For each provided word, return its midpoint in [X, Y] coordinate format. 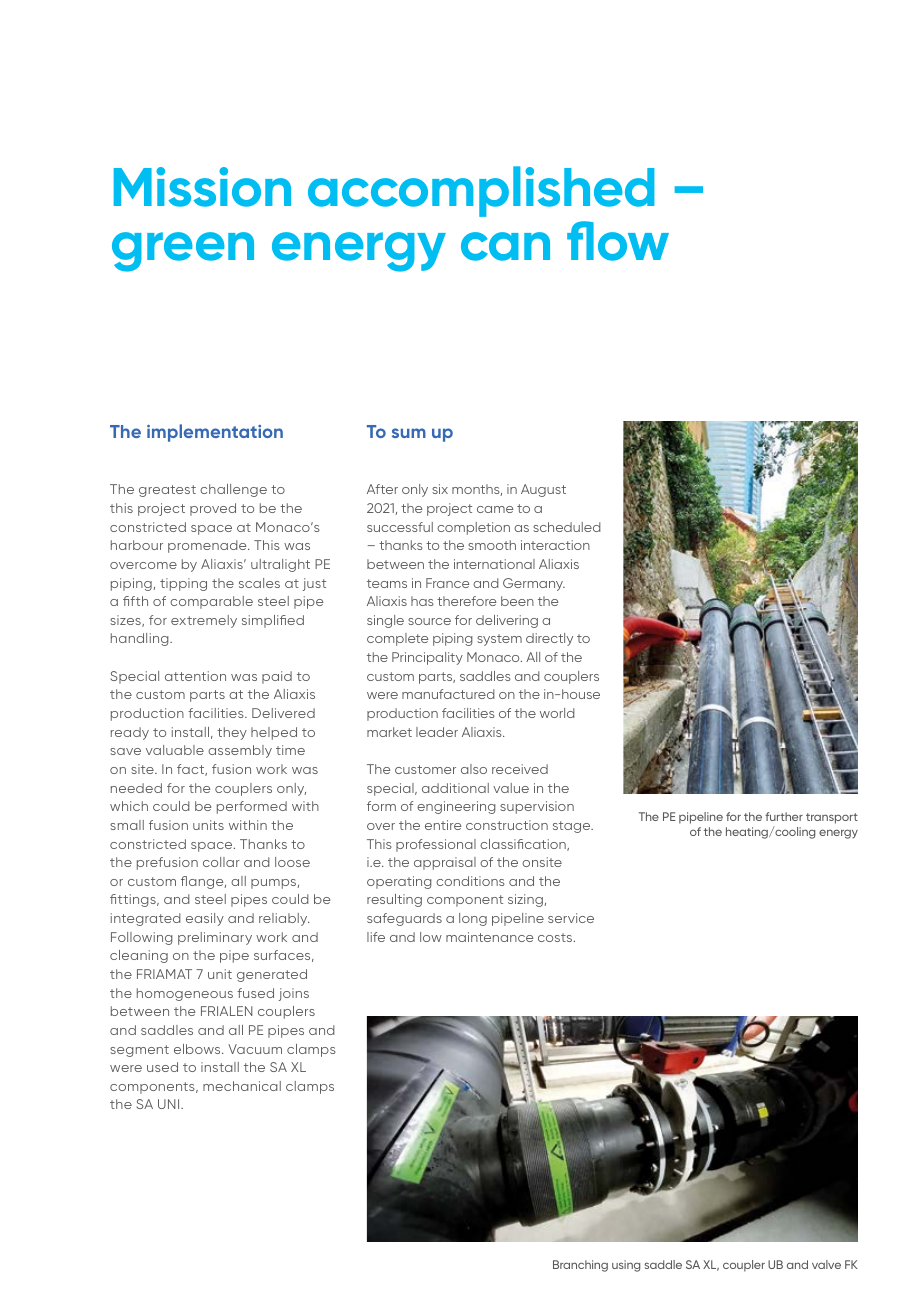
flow [618, 241]
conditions [470, 881]
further [784, 816]
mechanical [242, 1086]
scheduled [567, 527]
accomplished [481, 191]
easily [205, 919]
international [494, 564]
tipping [183, 584]
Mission [202, 187]
